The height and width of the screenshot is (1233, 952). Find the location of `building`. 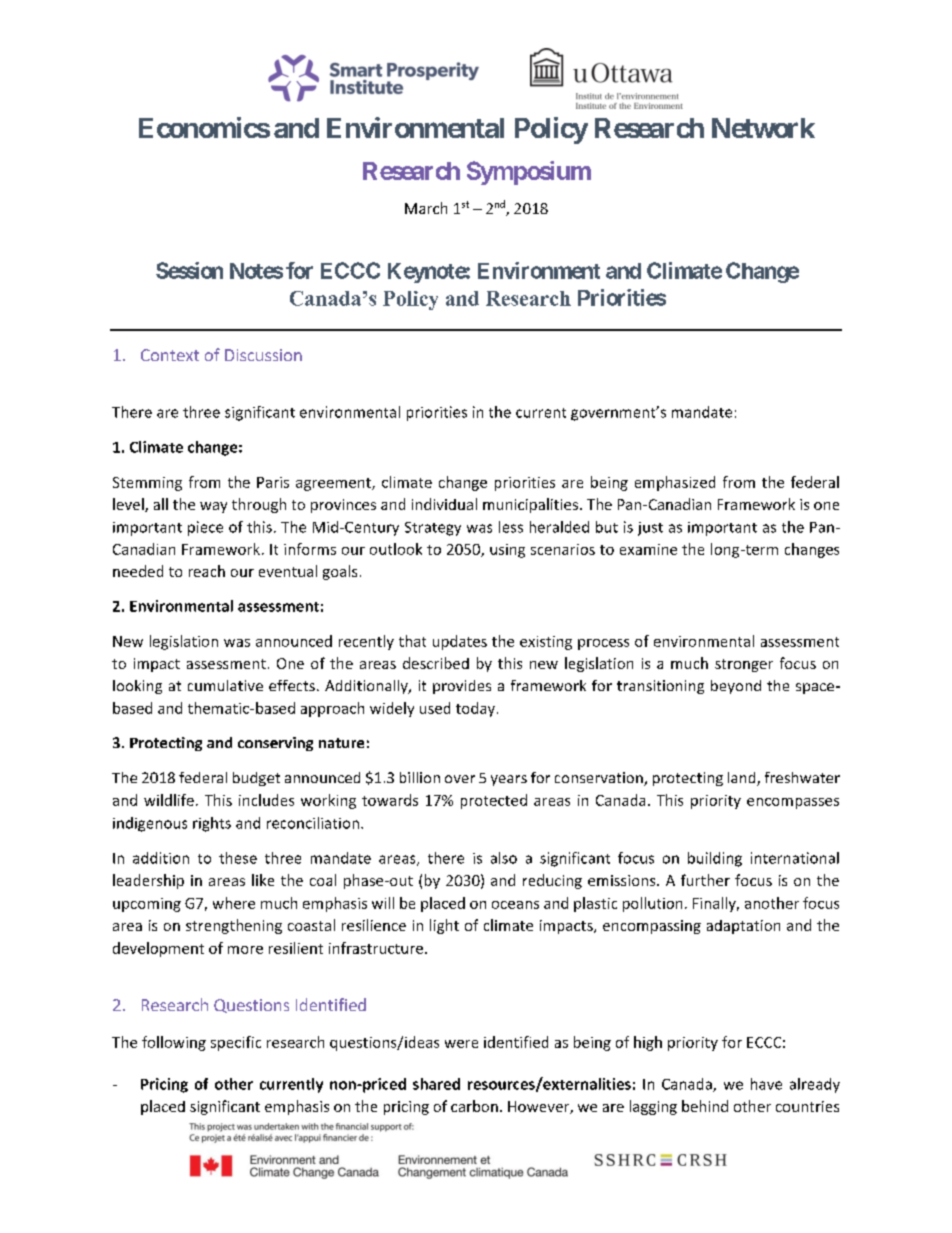

building is located at coordinates (715, 859).
